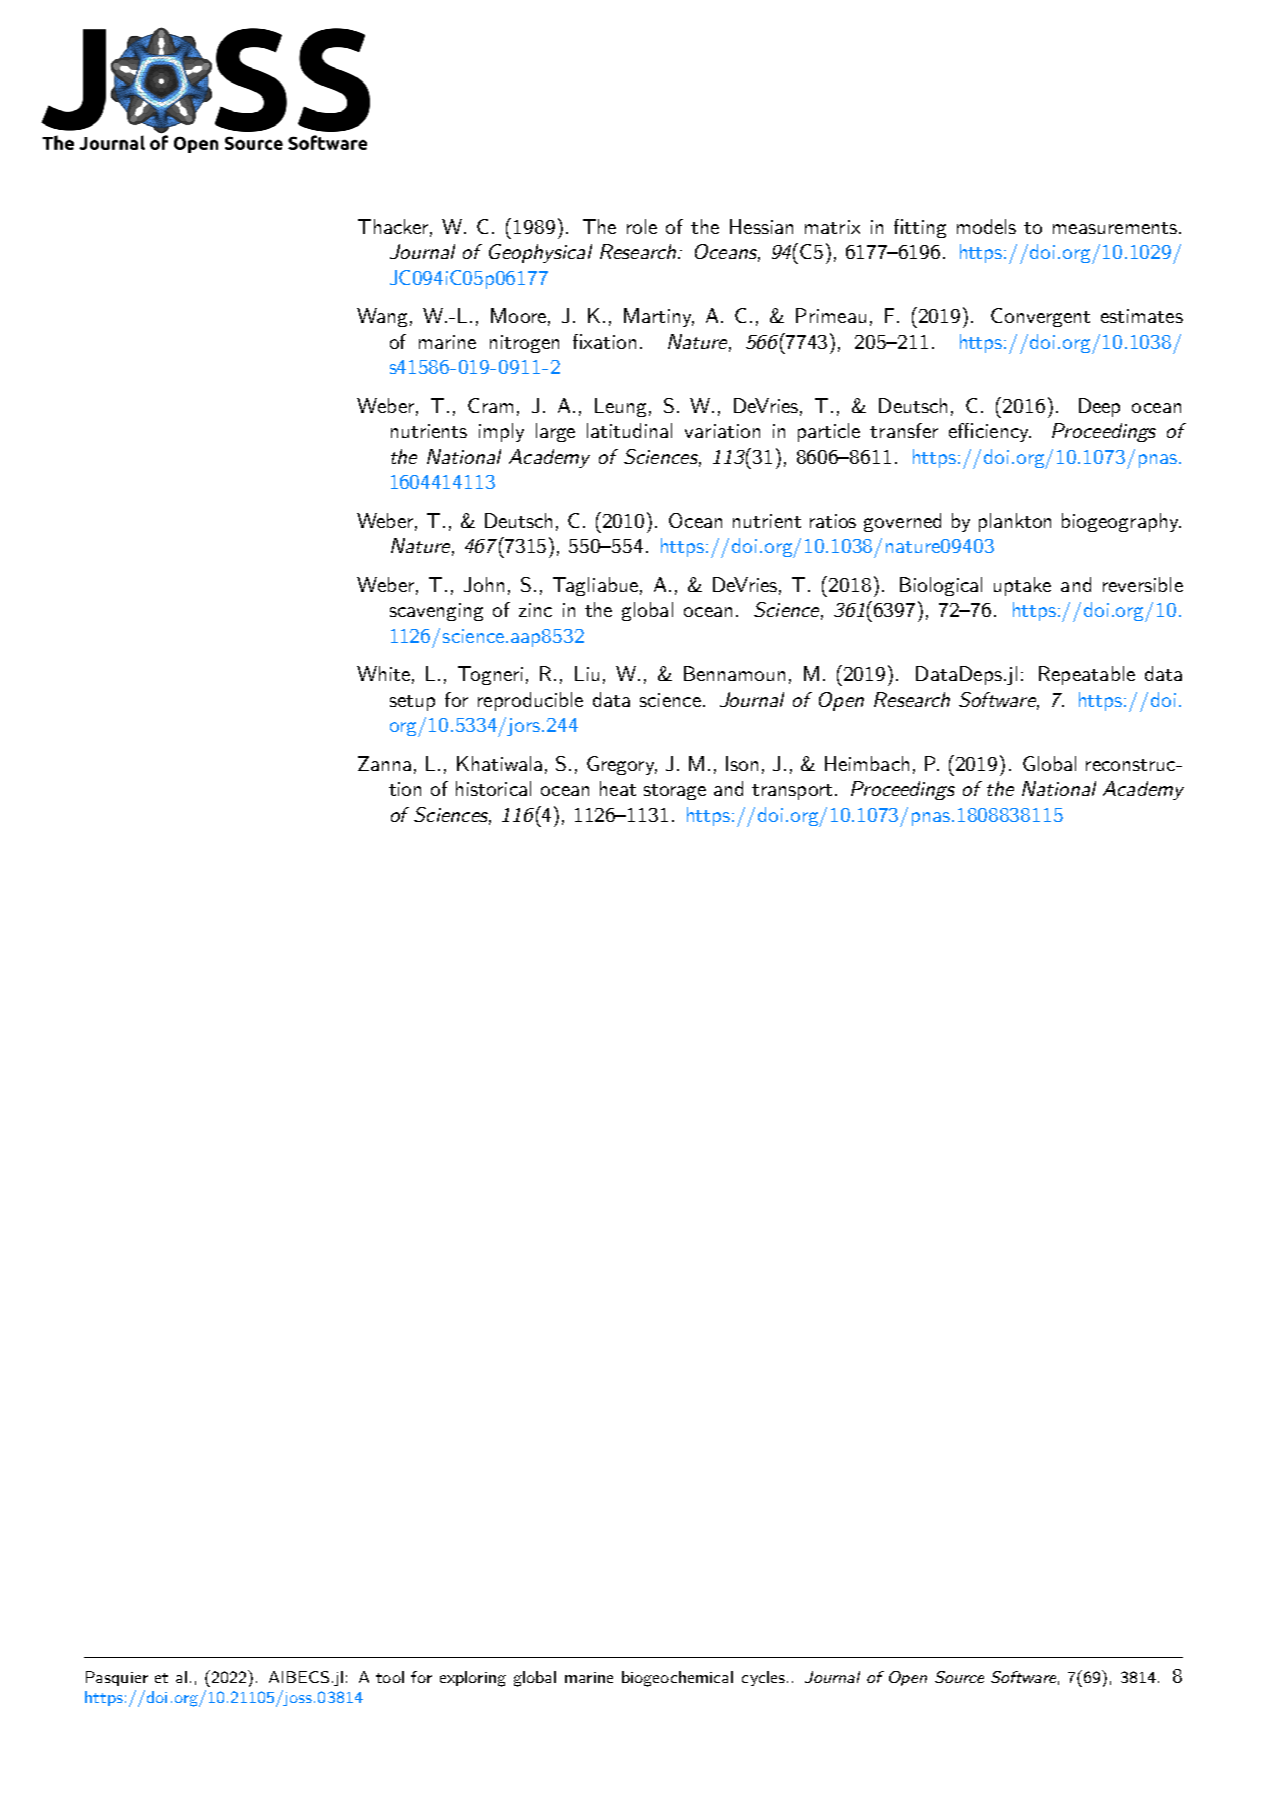 The image size is (1274, 1801). What do you see at coordinates (473, 1679) in the image?
I see `exploring` at bounding box center [473, 1679].
